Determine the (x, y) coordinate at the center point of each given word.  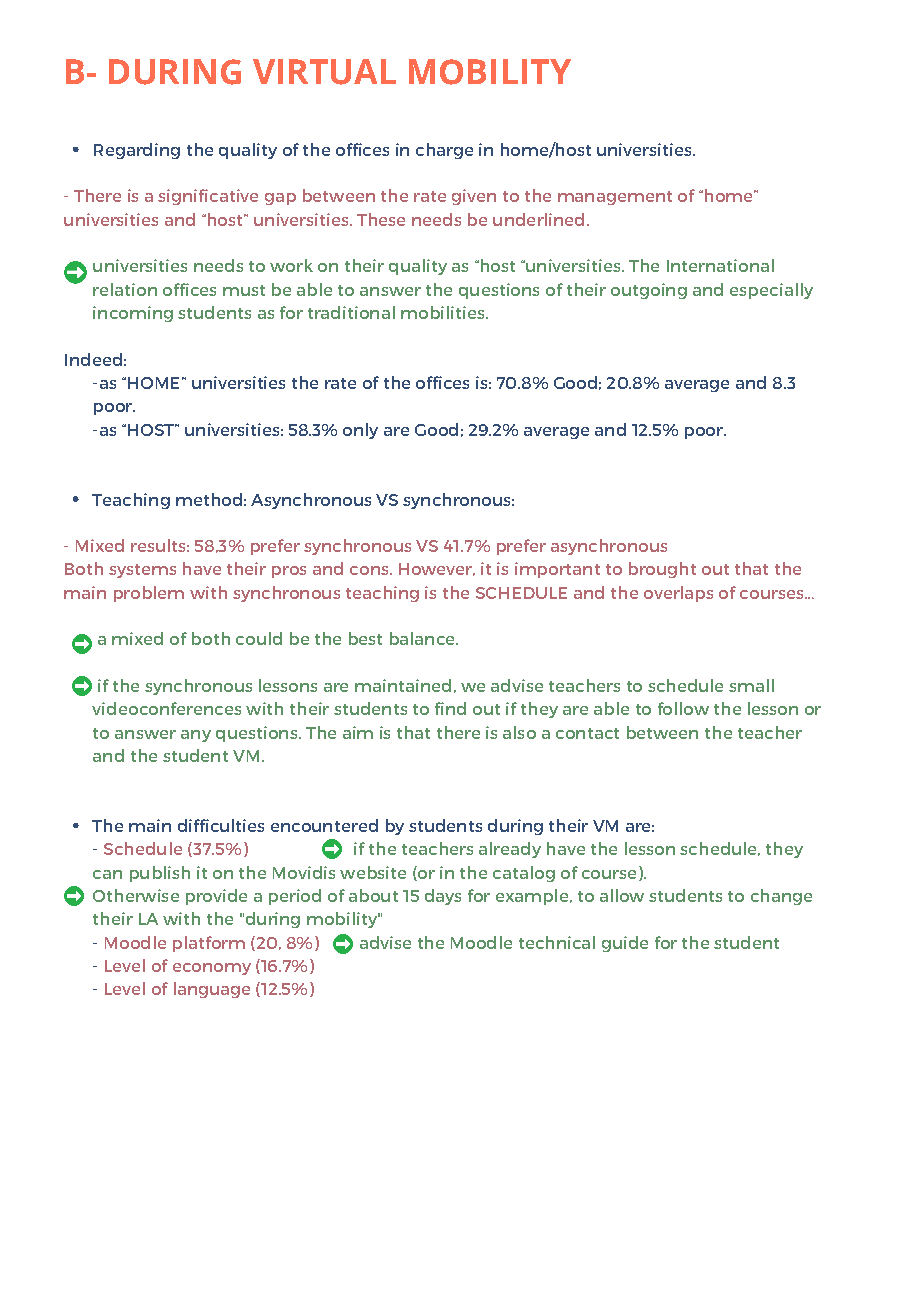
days (443, 897)
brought (662, 570)
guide (625, 944)
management (615, 198)
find (450, 708)
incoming (133, 314)
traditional (351, 312)
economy (212, 969)
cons (370, 570)
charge (444, 151)
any (196, 736)
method (209, 499)
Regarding (137, 151)
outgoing (649, 291)
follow (683, 708)
